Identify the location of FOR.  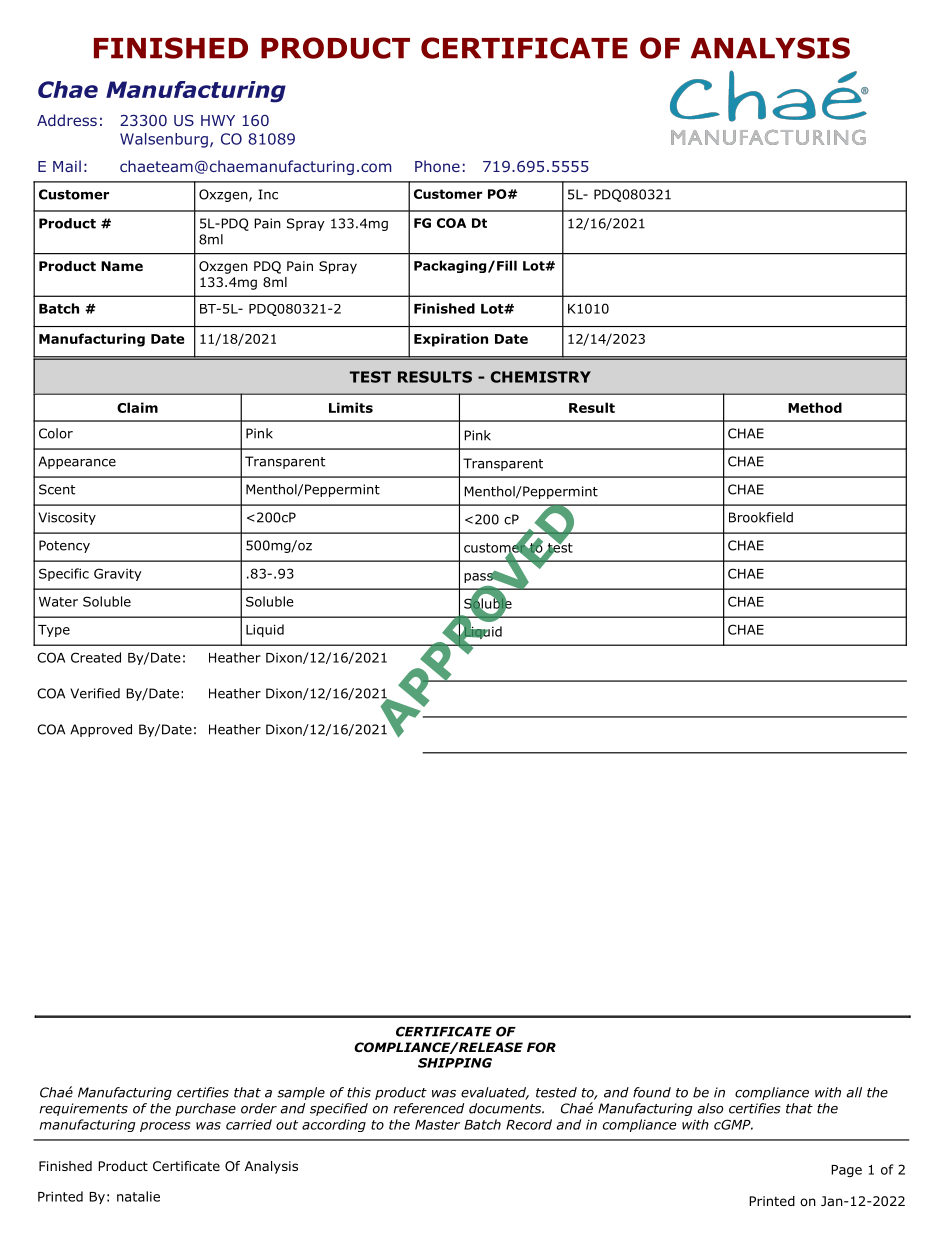
(541, 1047).
